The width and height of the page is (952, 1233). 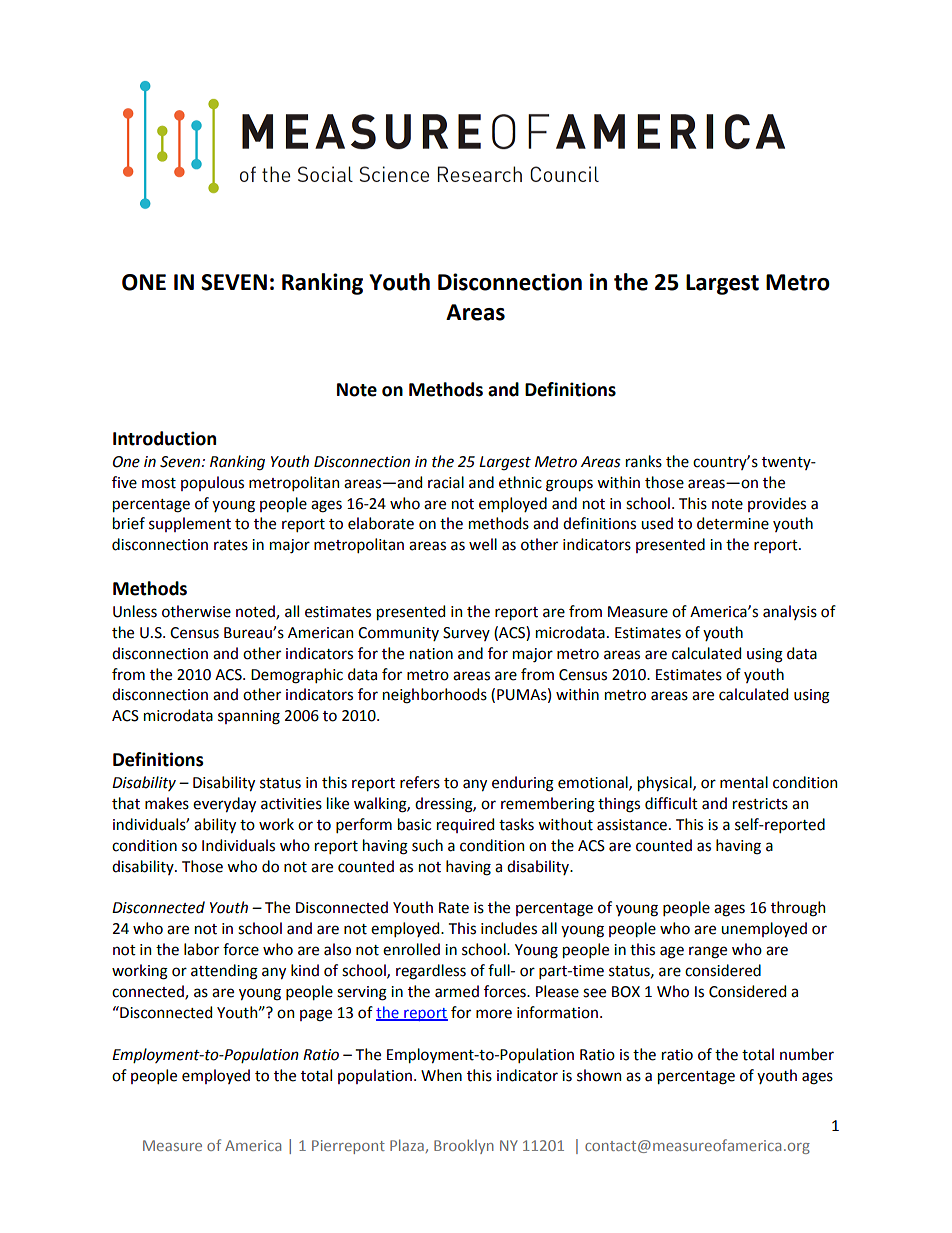 What do you see at coordinates (644, 461) in the page?
I see `ranks` at bounding box center [644, 461].
